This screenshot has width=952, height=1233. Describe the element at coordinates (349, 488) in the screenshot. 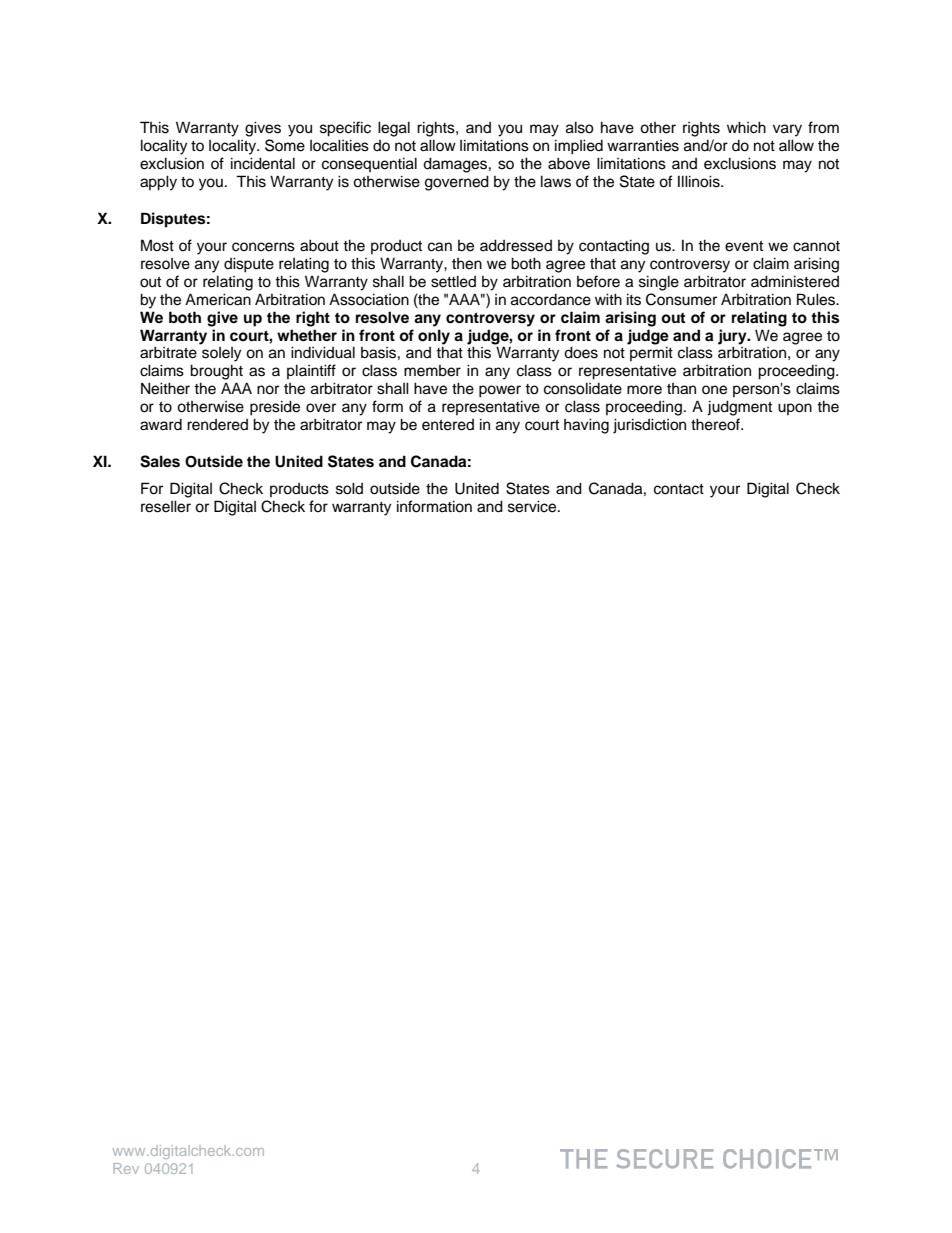

I see `sold` at that location.
